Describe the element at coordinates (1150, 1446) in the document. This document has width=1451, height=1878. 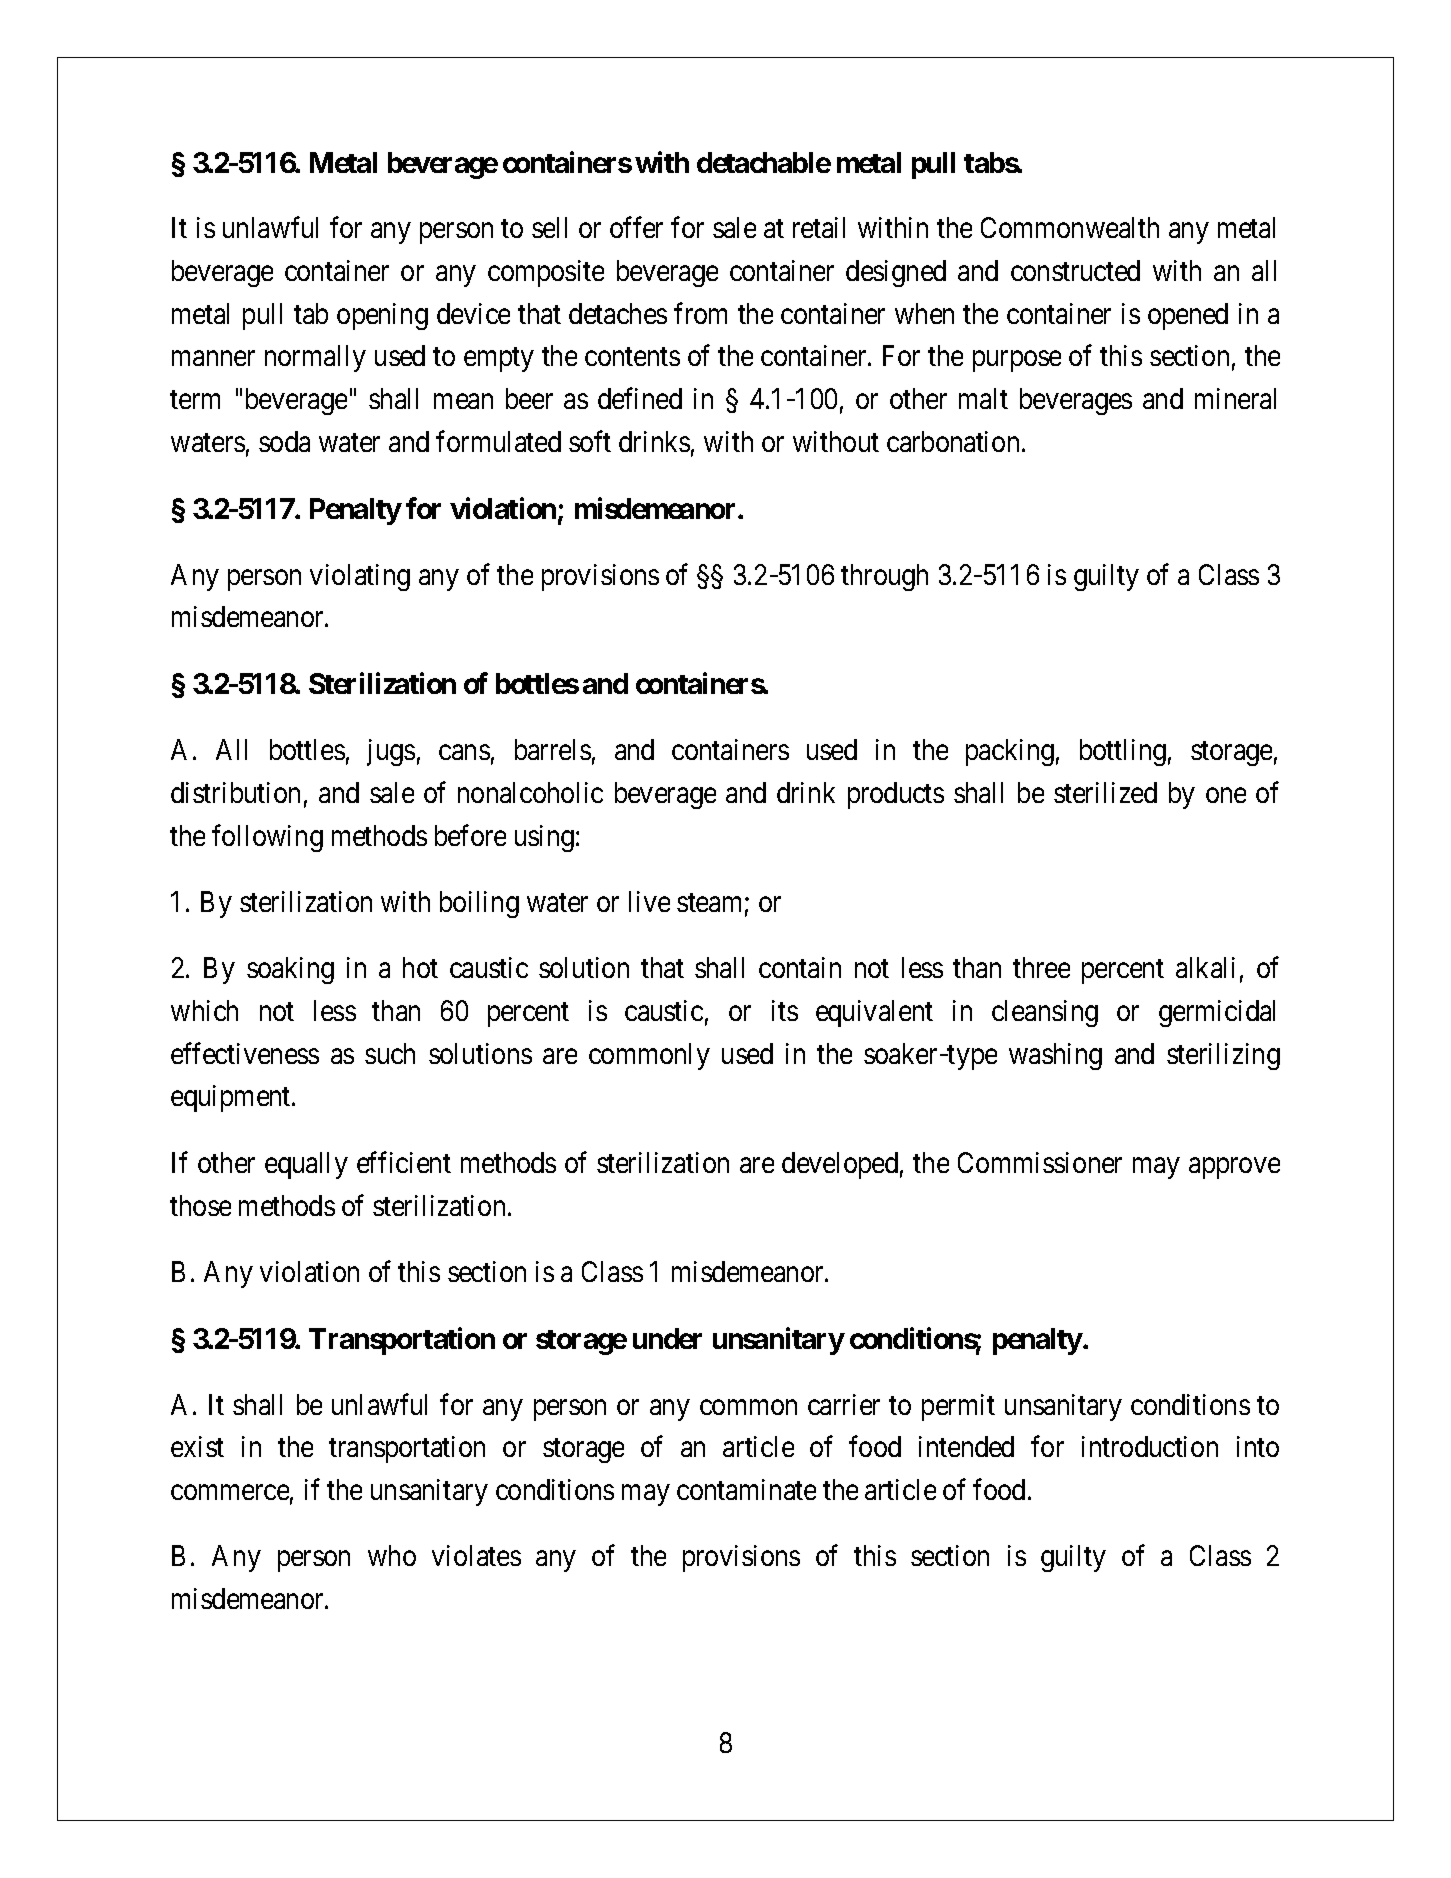
I see `introduction` at that location.
